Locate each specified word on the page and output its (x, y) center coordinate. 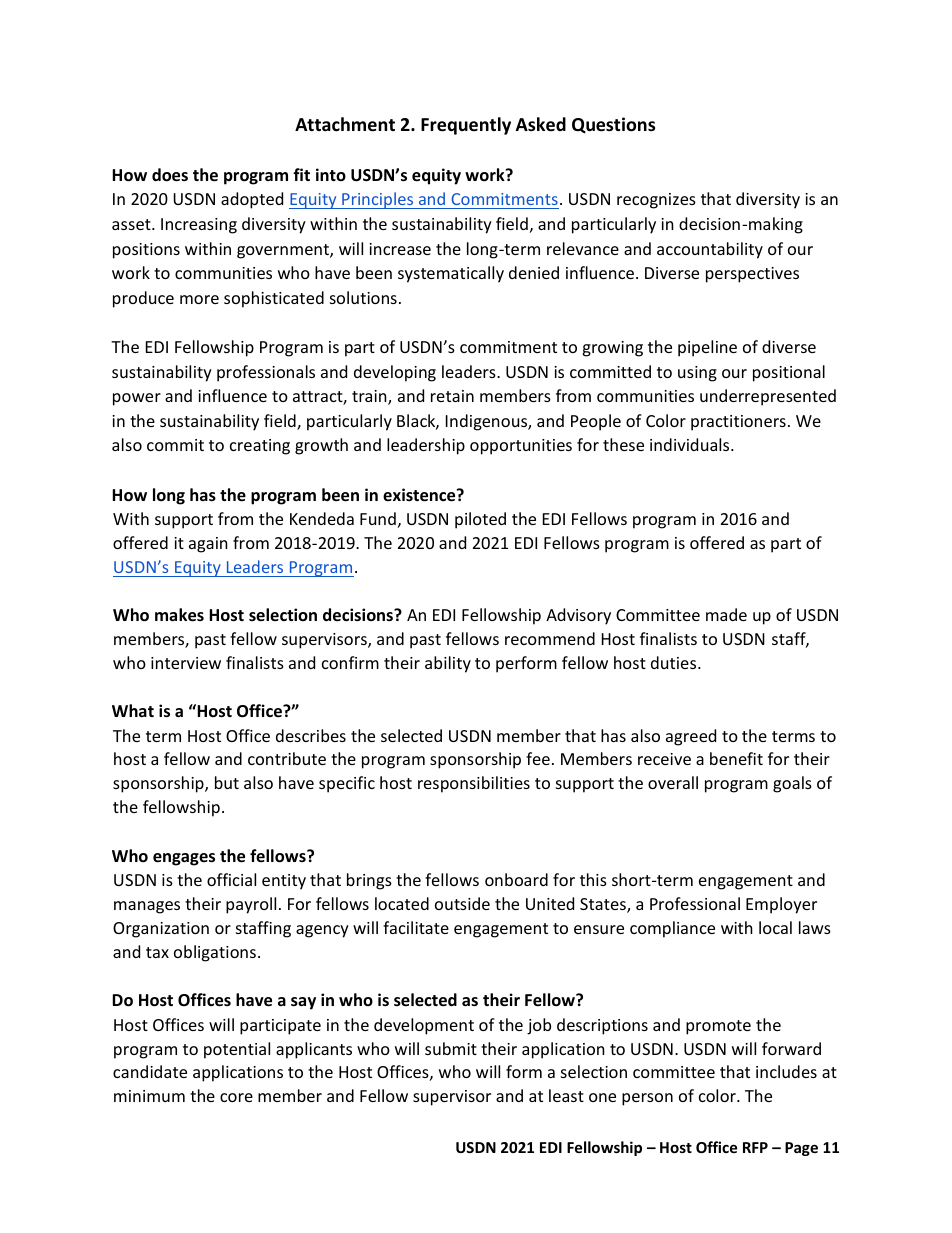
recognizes (656, 201)
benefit (736, 758)
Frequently (466, 126)
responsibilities (474, 784)
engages (184, 859)
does (170, 175)
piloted (480, 520)
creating (260, 447)
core (236, 1097)
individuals (691, 444)
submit (451, 1048)
